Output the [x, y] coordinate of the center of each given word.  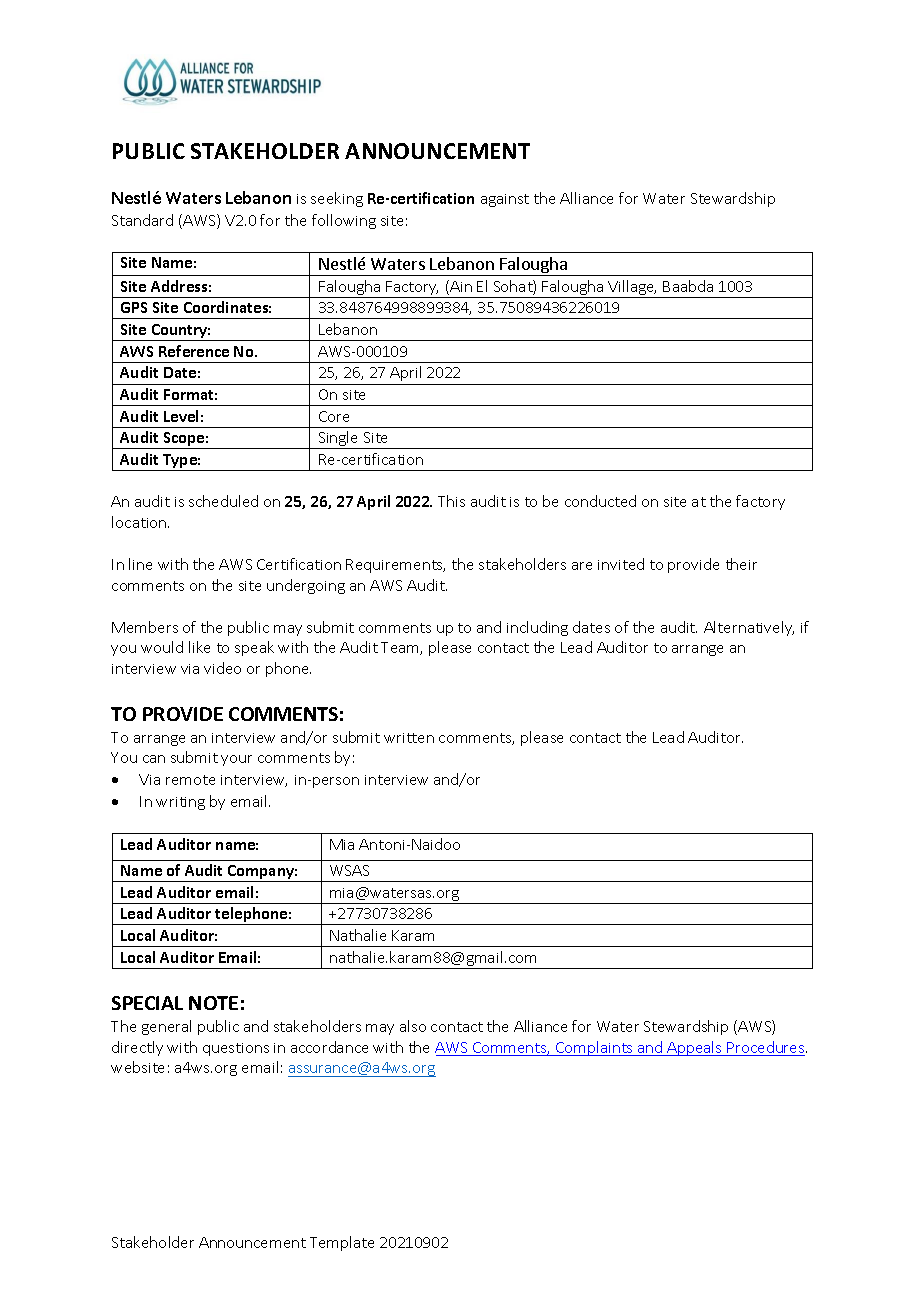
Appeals [694, 1048]
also [413, 1026]
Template [342, 1243]
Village [632, 289]
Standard [142, 220]
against [505, 200]
